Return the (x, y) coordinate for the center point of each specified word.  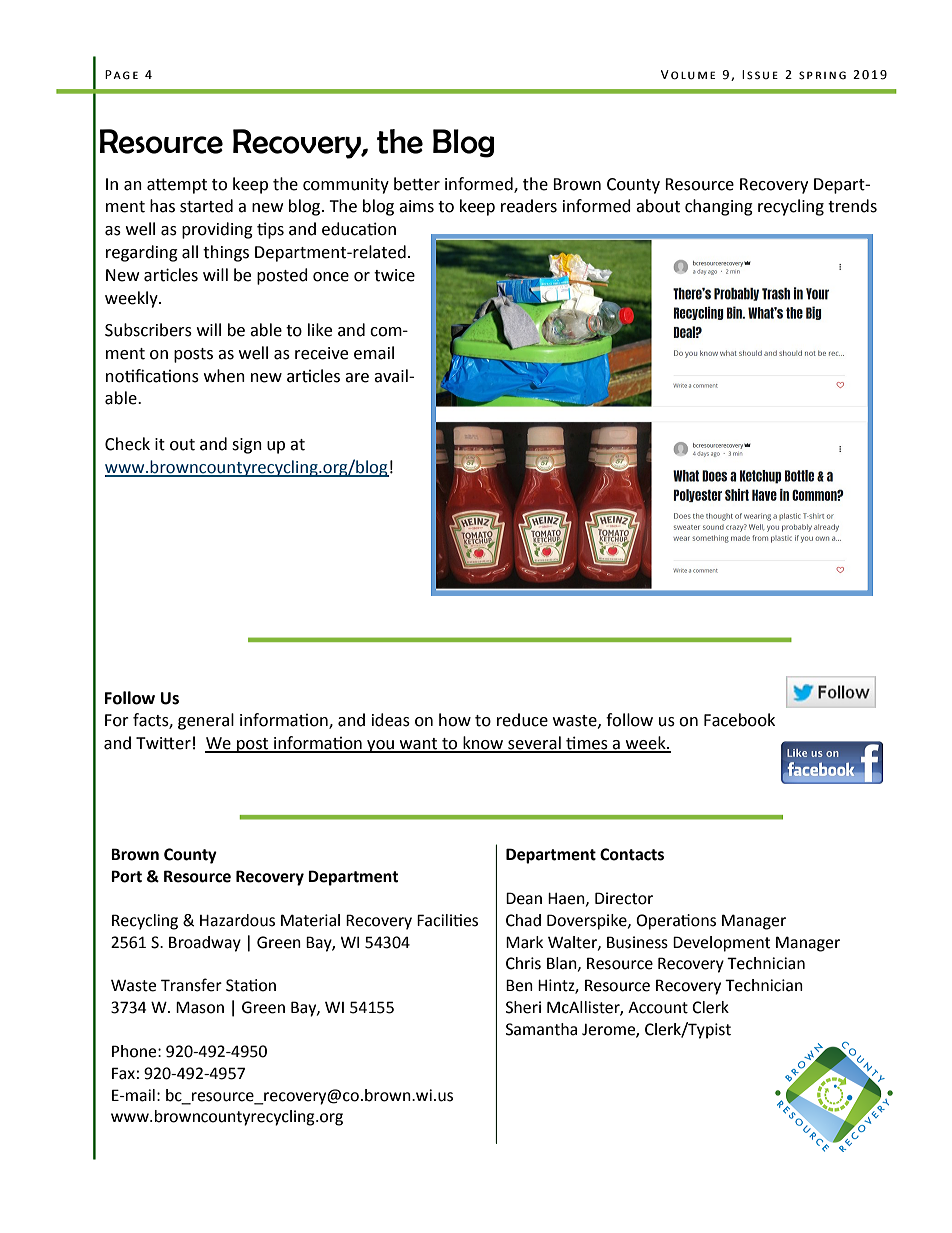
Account (658, 1007)
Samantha (541, 1029)
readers (529, 206)
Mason (200, 1008)
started (206, 206)
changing (719, 207)
